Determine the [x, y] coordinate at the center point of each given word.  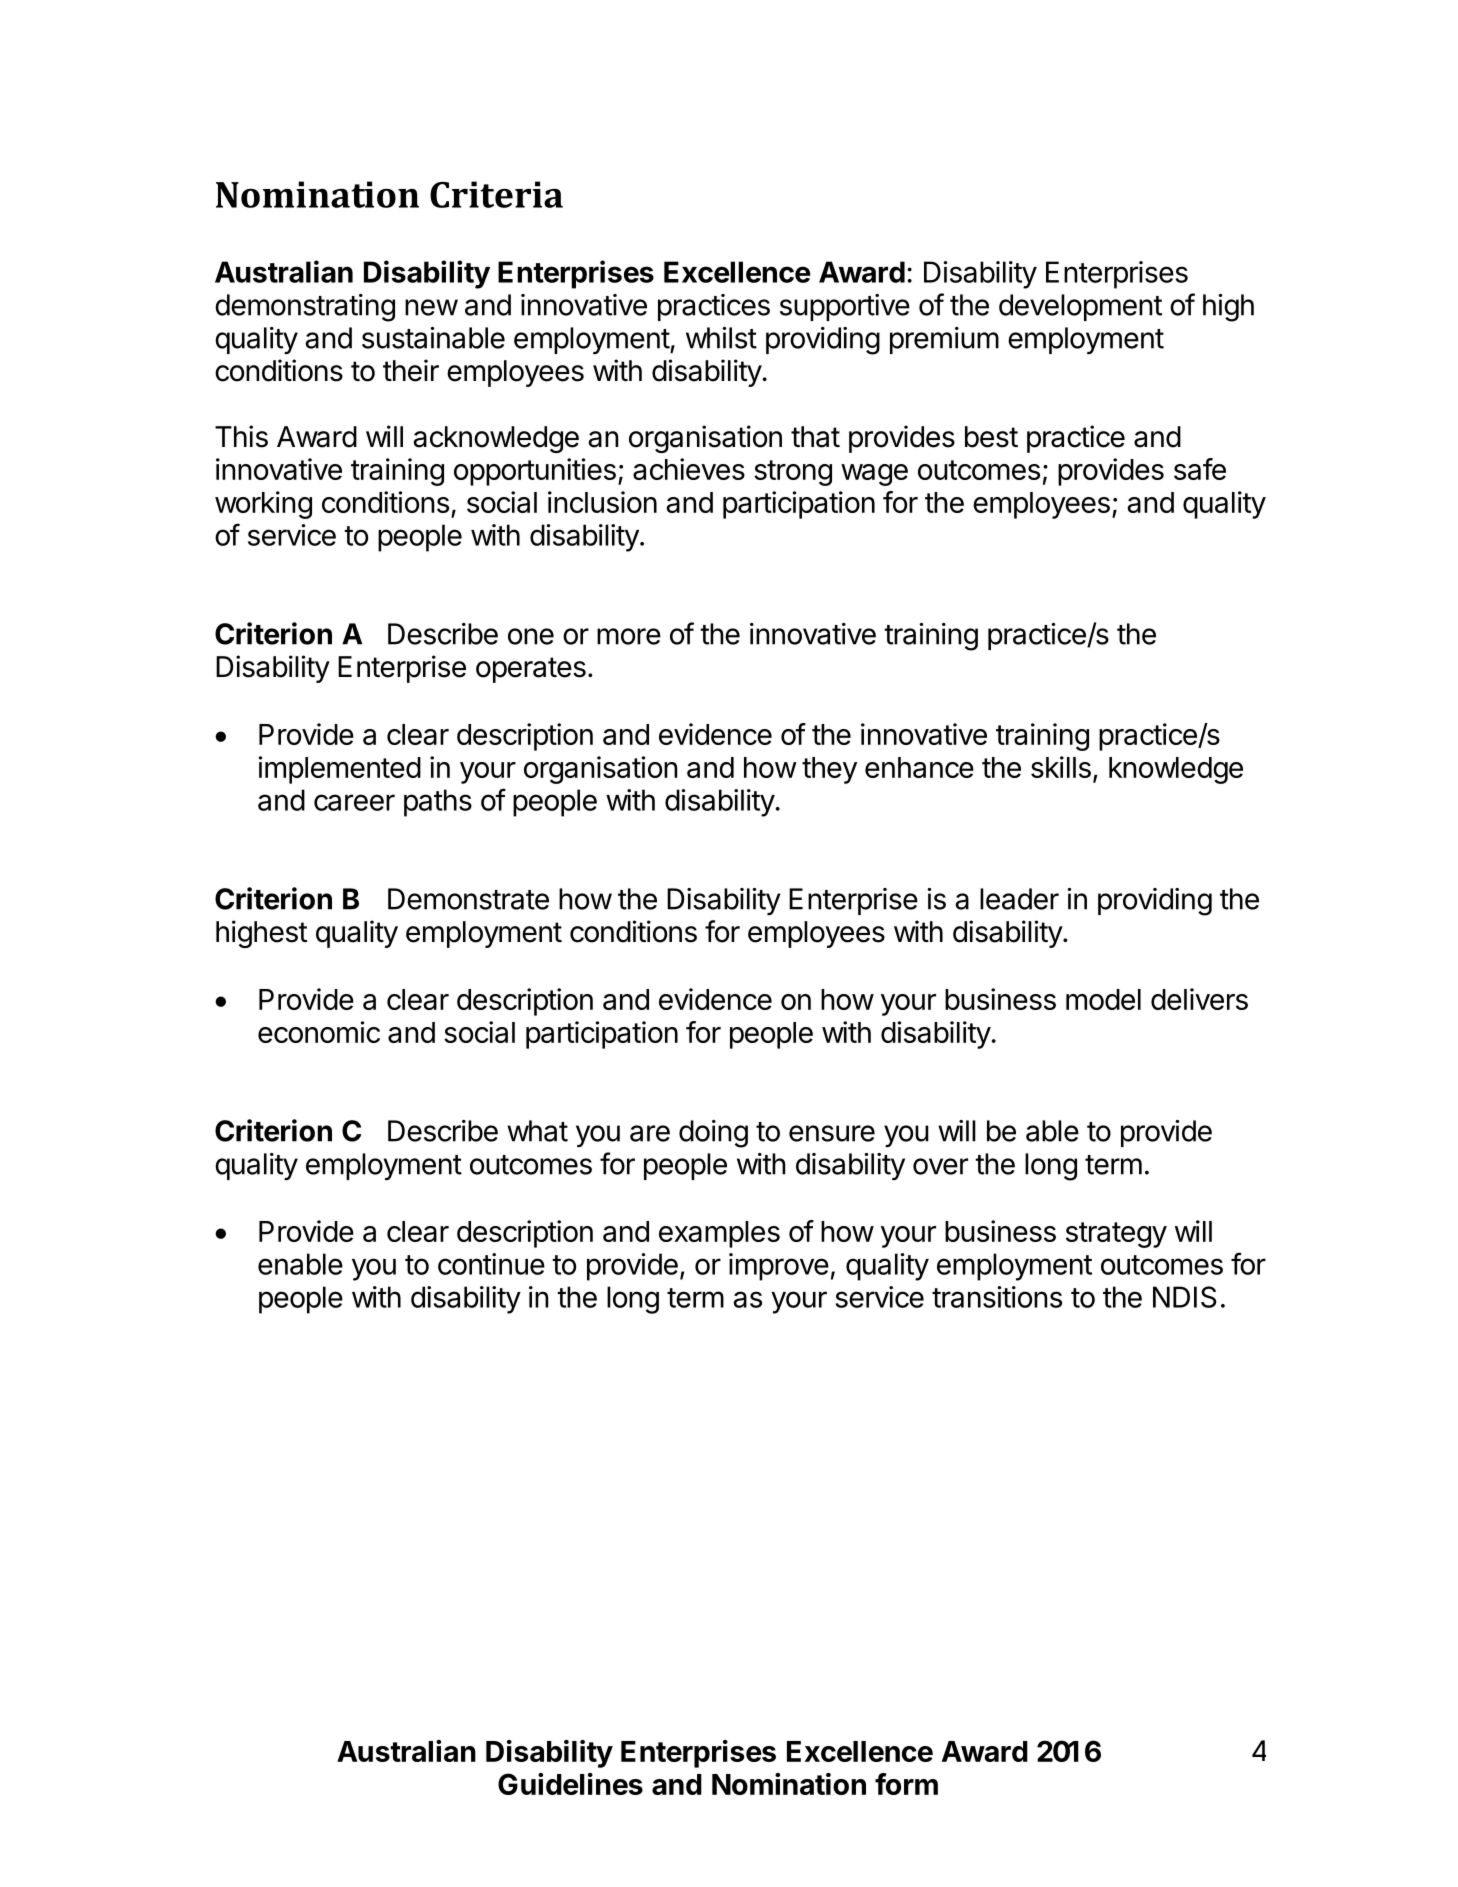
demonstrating [305, 308]
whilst [721, 338]
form [906, 1784]
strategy [1116, 1235]
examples [719, 1234]
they [829, 770]
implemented [340, 770]
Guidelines [570, 1784]
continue [491, 1264]
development [1080, 307]
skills [1061, 767]
